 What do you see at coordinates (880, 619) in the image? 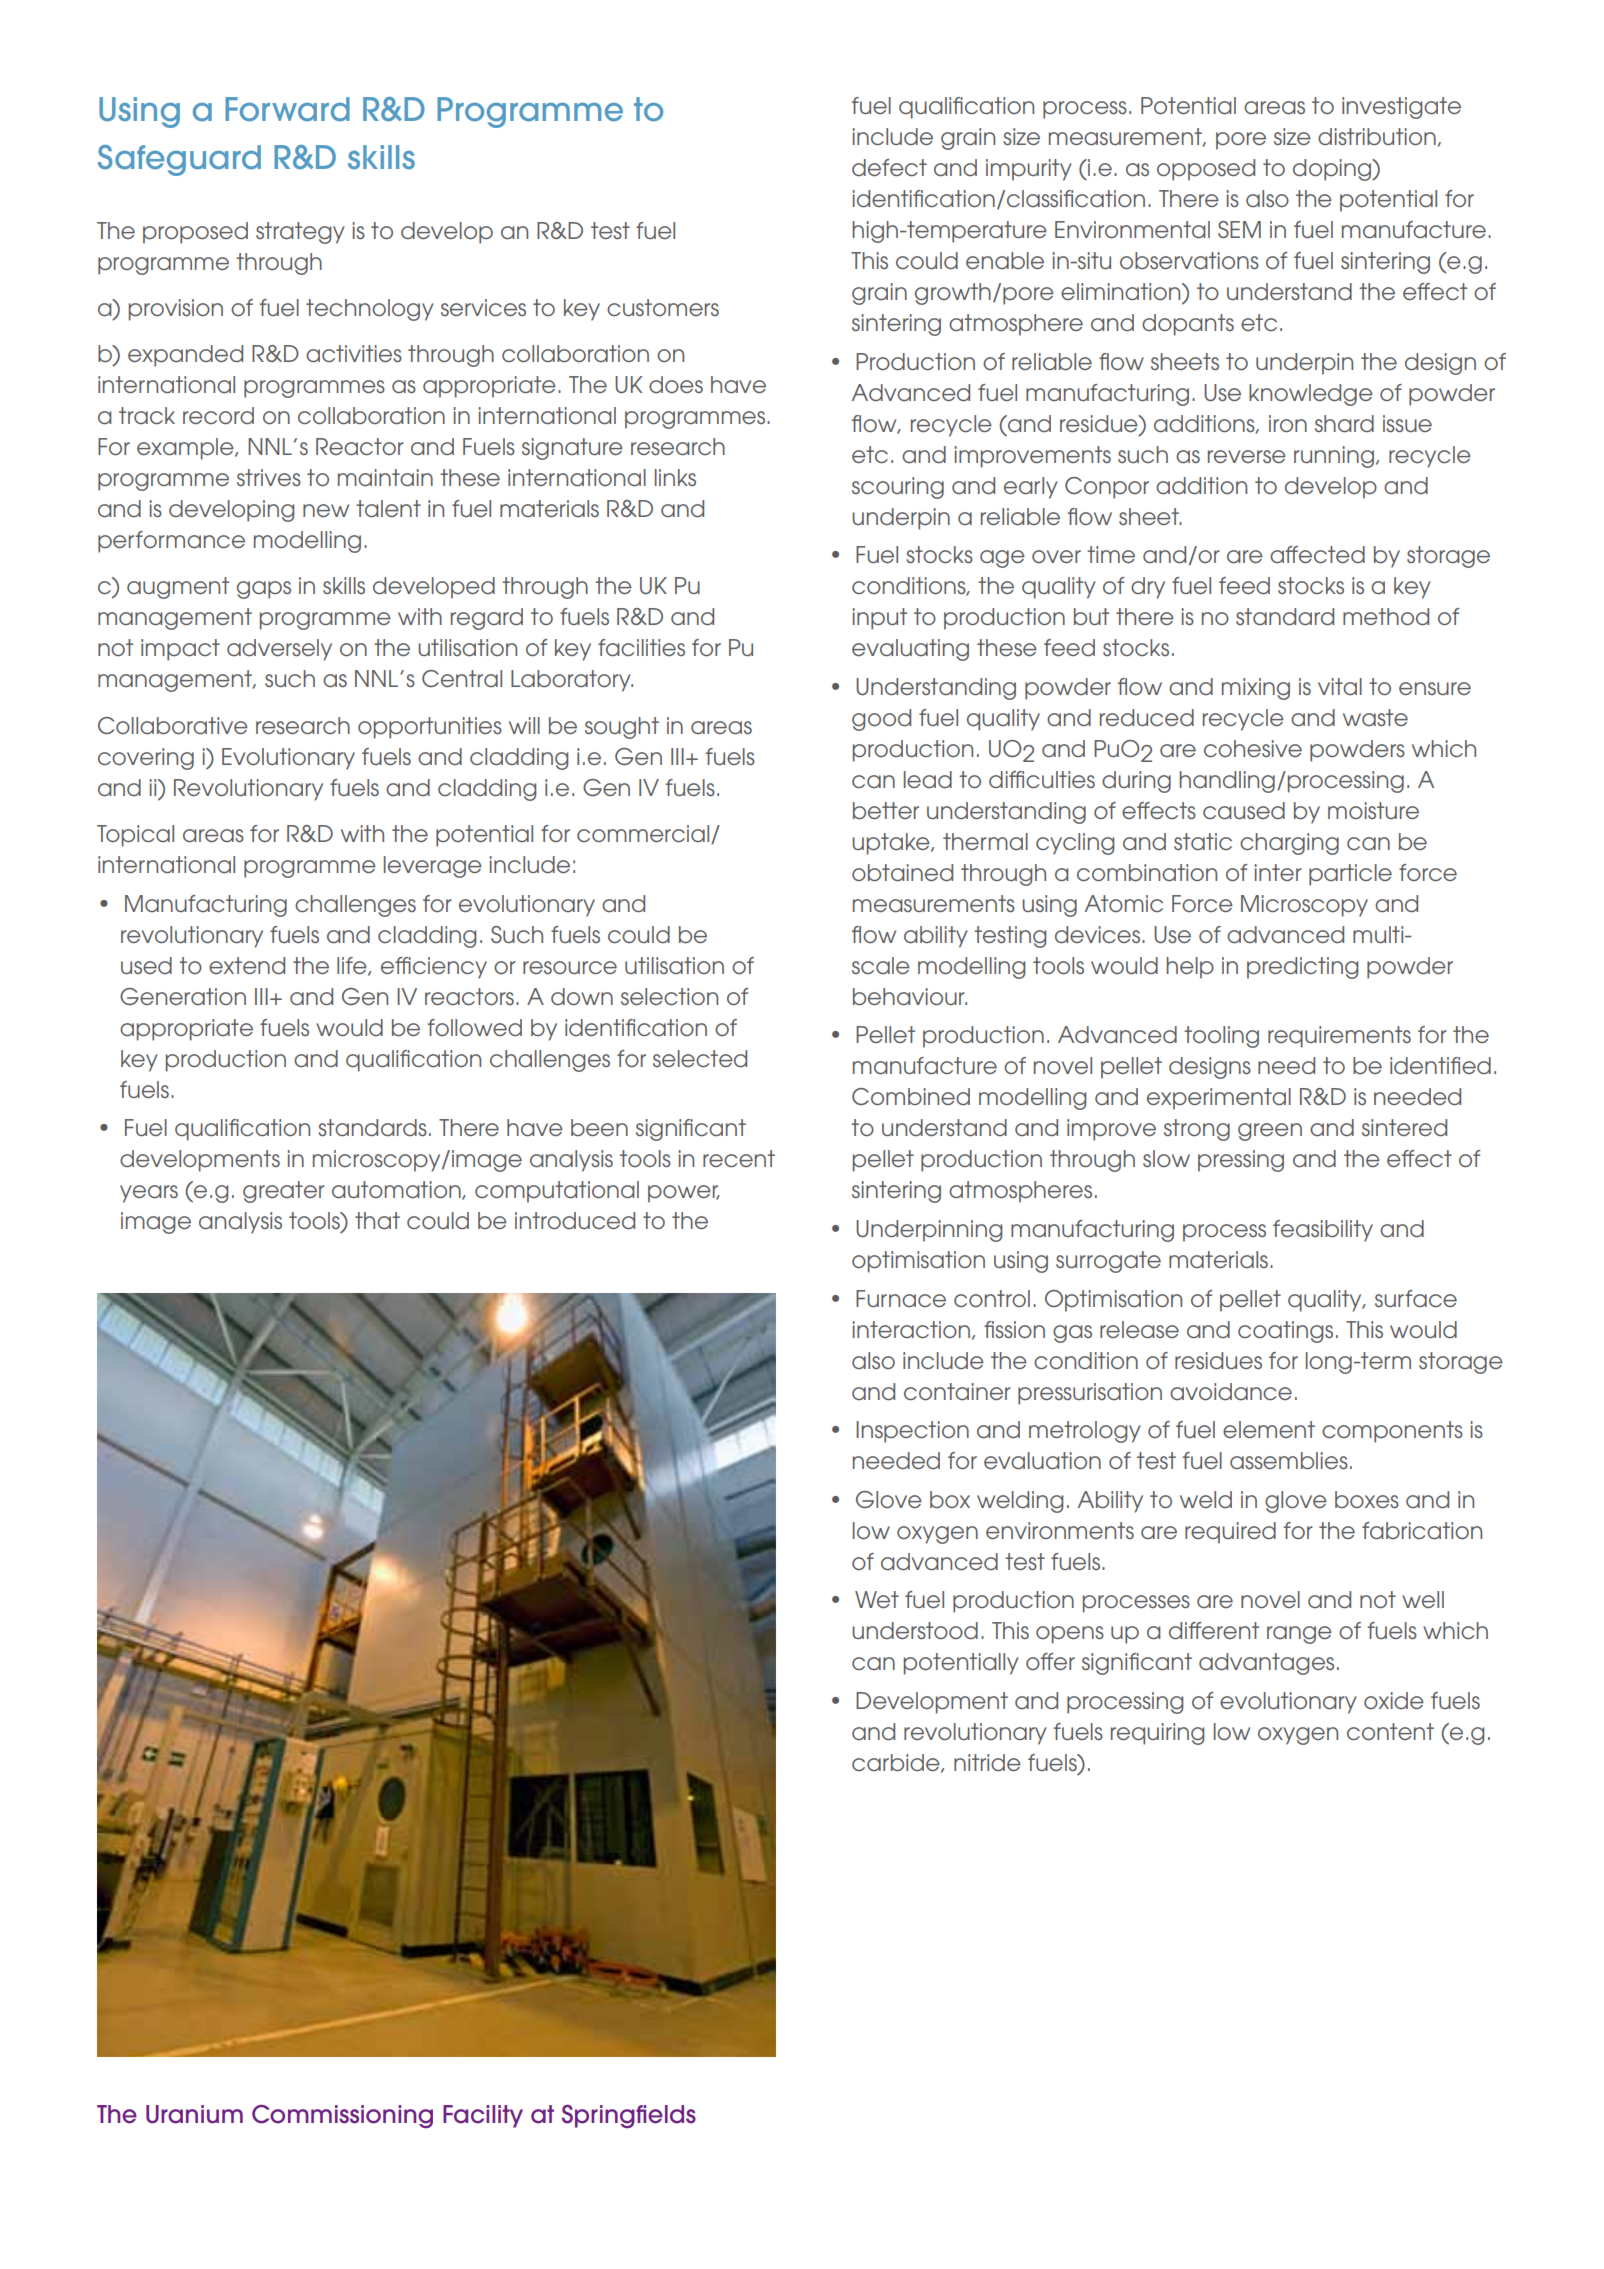
I see `input` at bounding box center [880, 619].
